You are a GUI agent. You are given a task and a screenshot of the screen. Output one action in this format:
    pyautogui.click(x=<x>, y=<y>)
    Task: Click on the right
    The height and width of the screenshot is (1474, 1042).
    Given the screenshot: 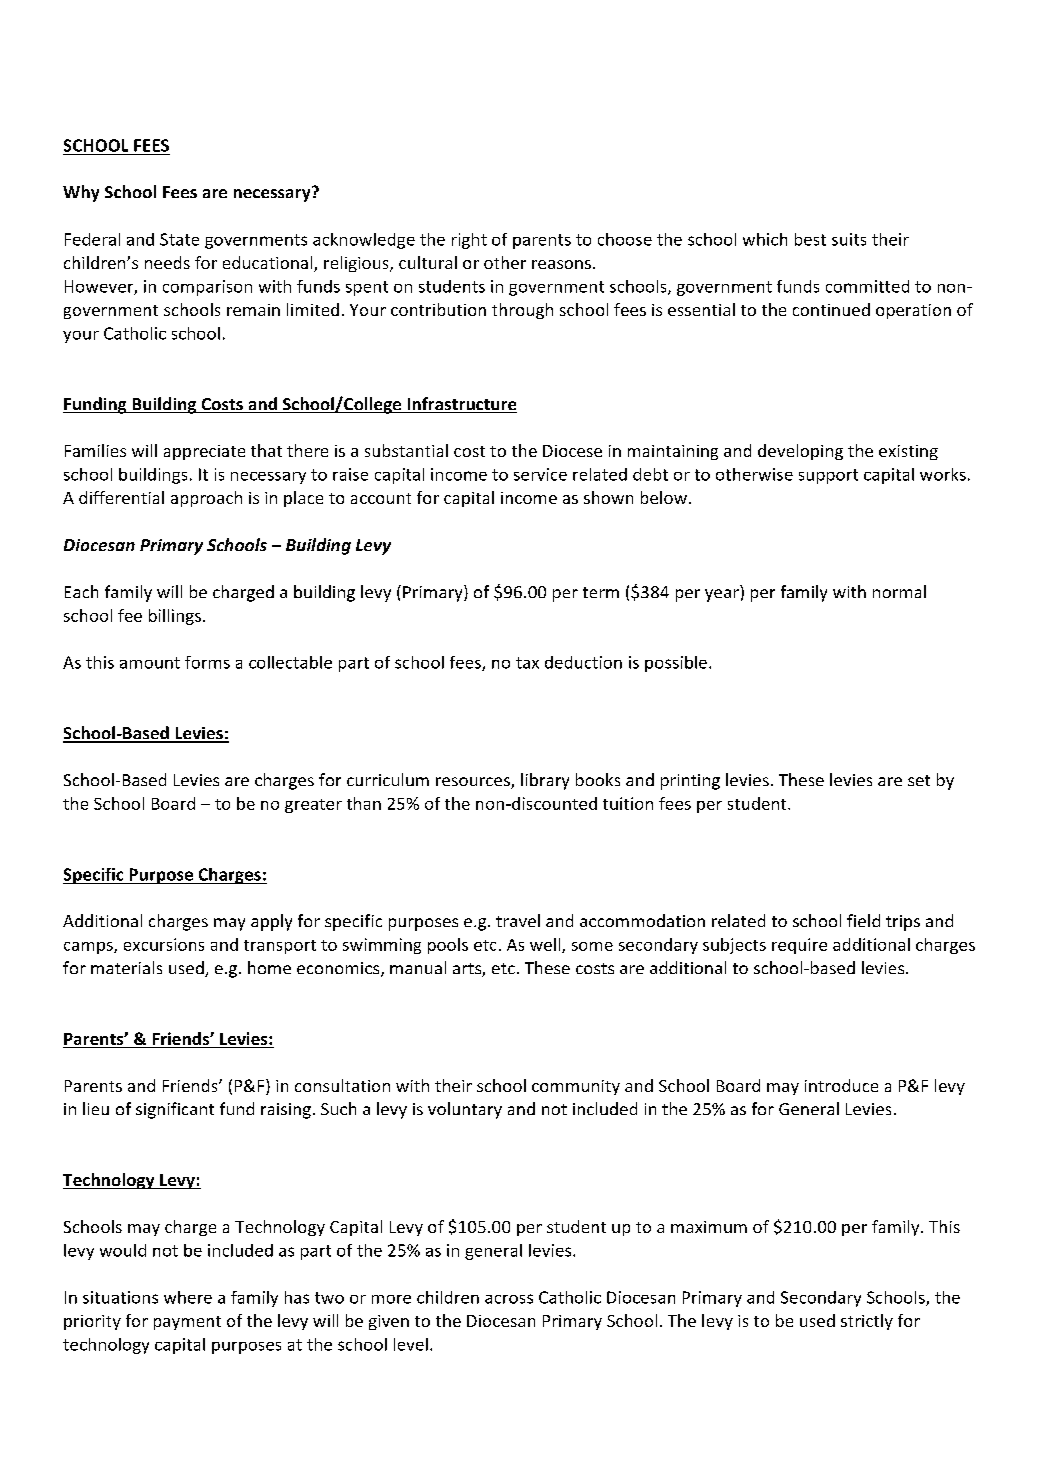 What is the action you would take?
    pyautogui.click(x=469, y=241)
